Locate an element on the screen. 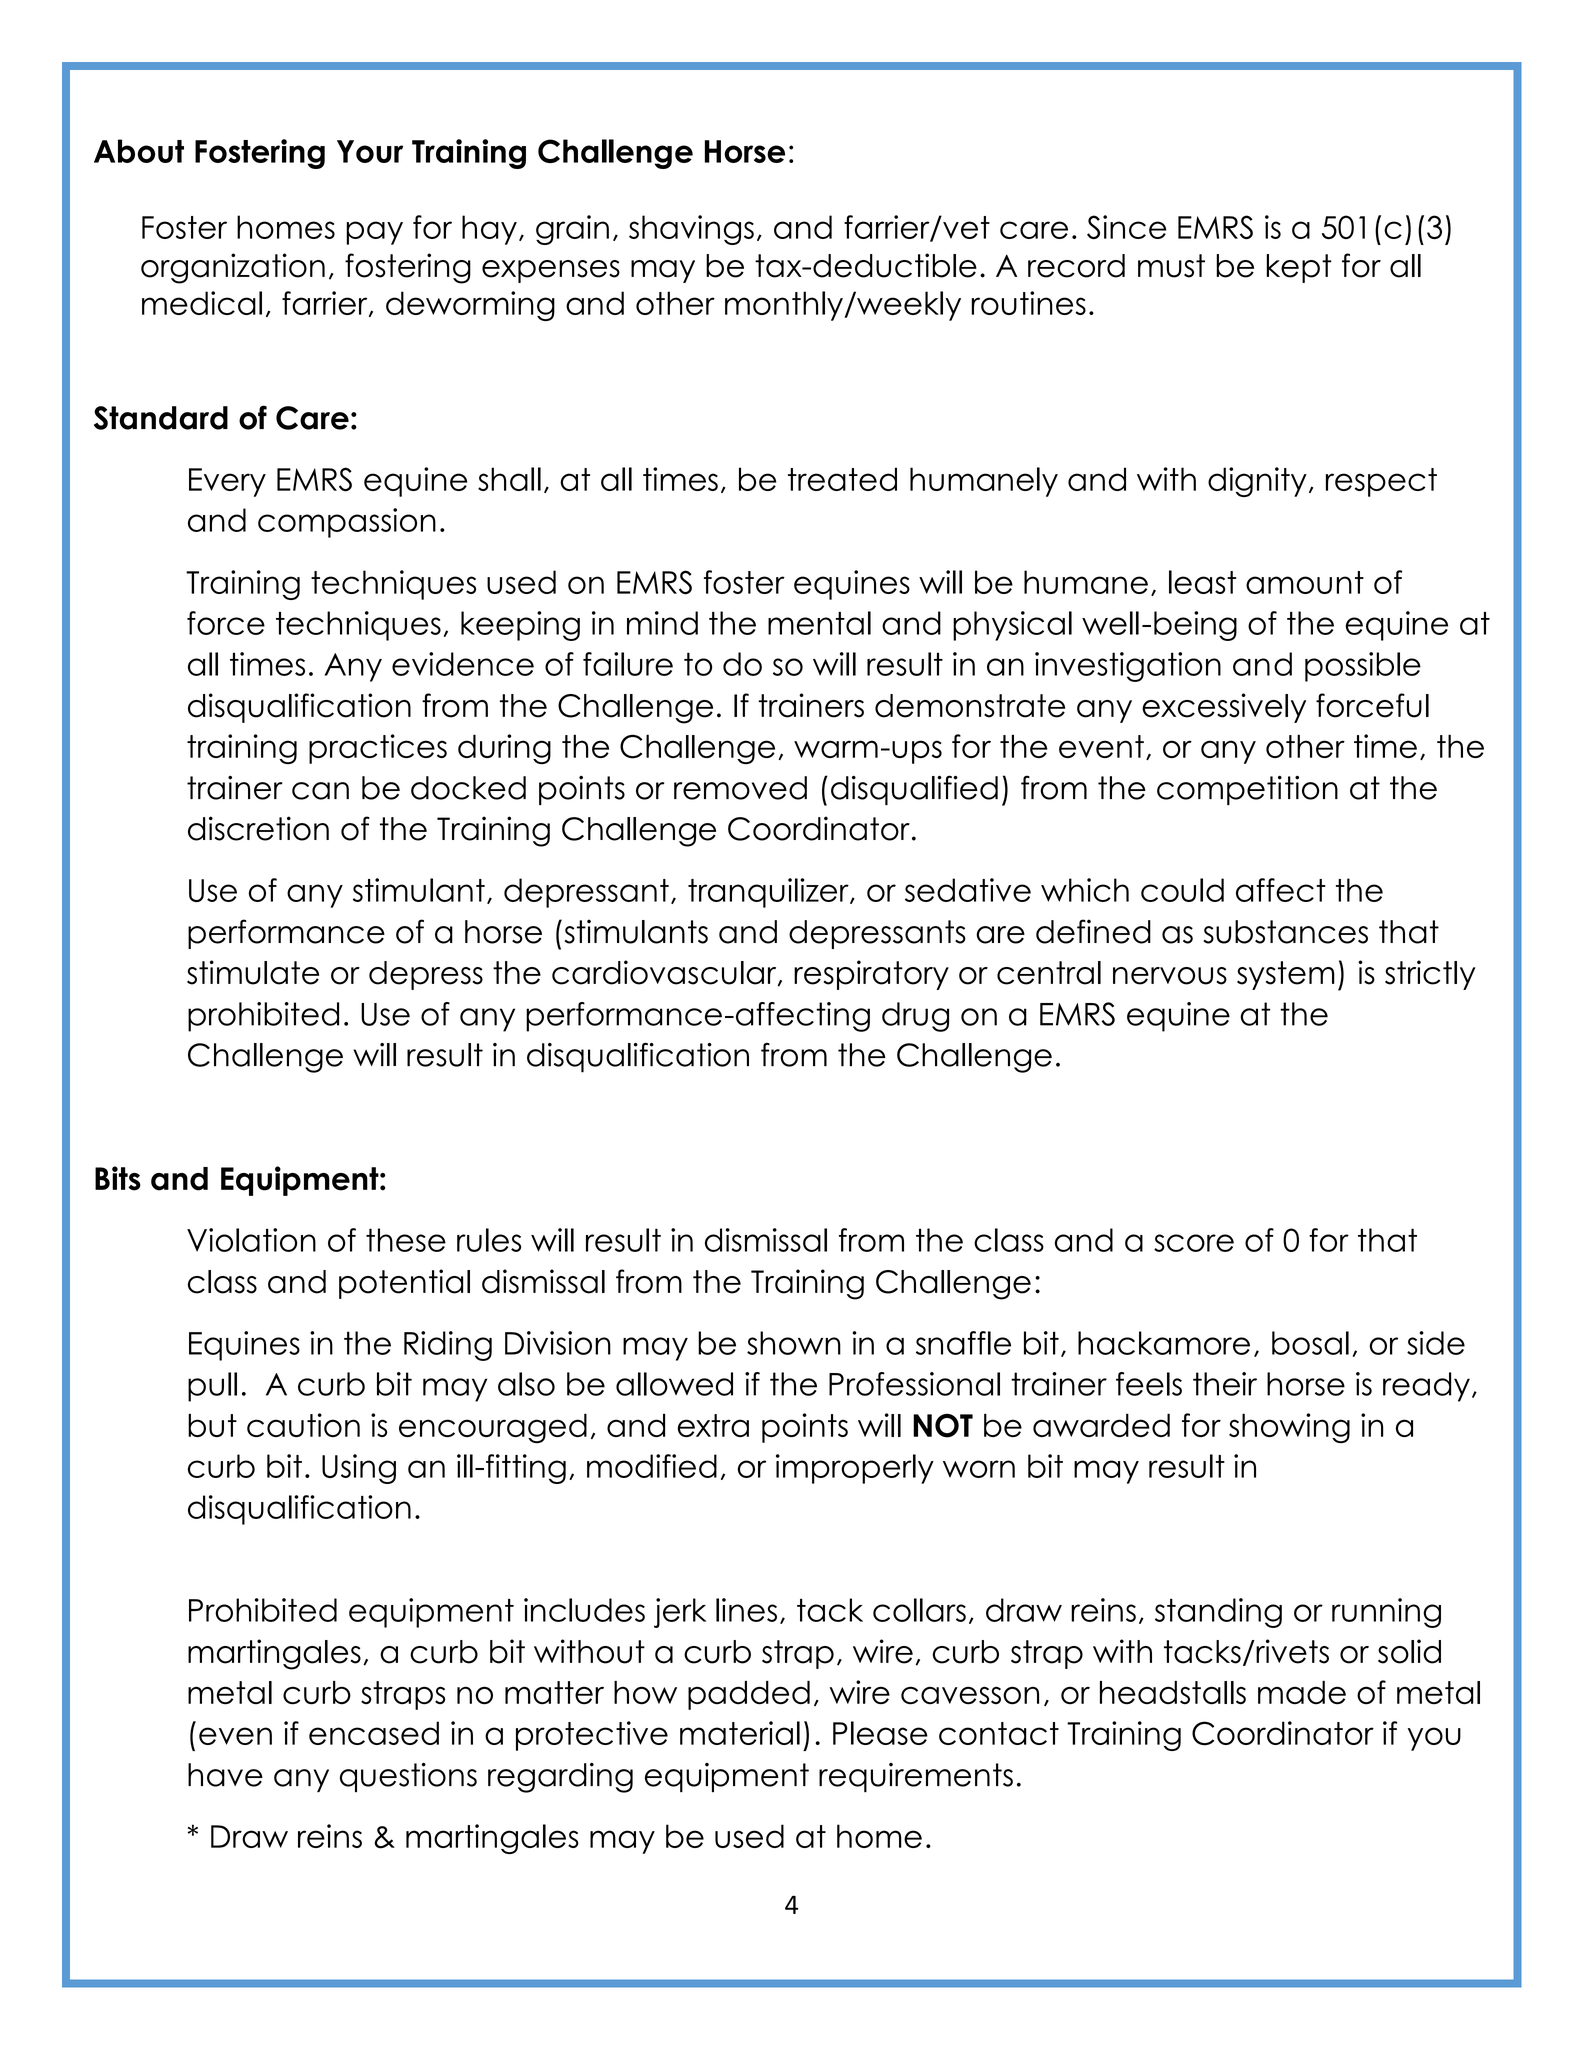 Image resolution: width=1583 pixels, height=2049 pixels. competition is located at coordinates (1247, 790).
